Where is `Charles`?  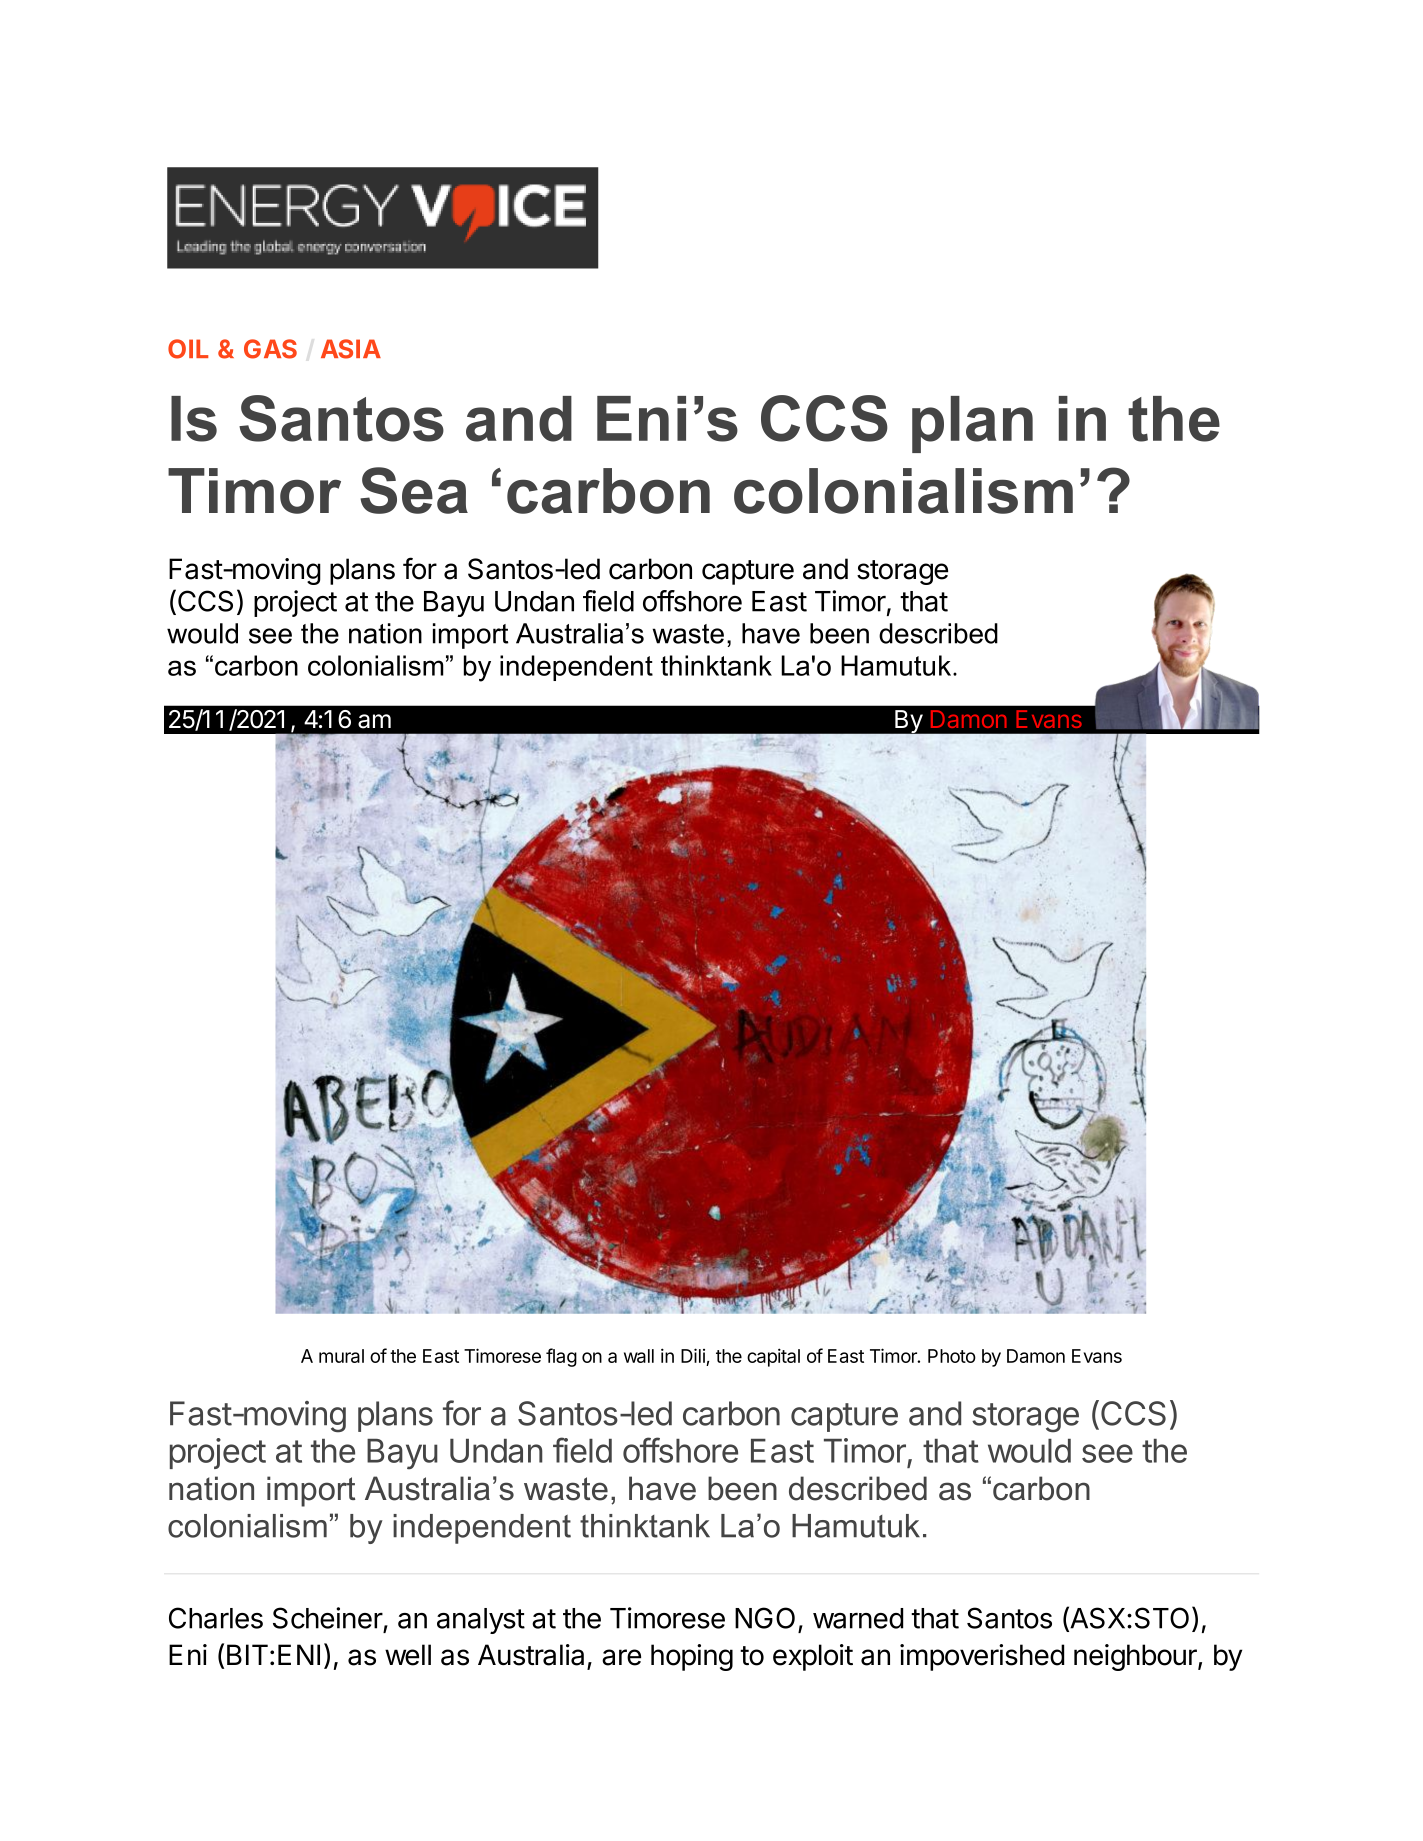 Charles is located at coordinates (216, 1618).
